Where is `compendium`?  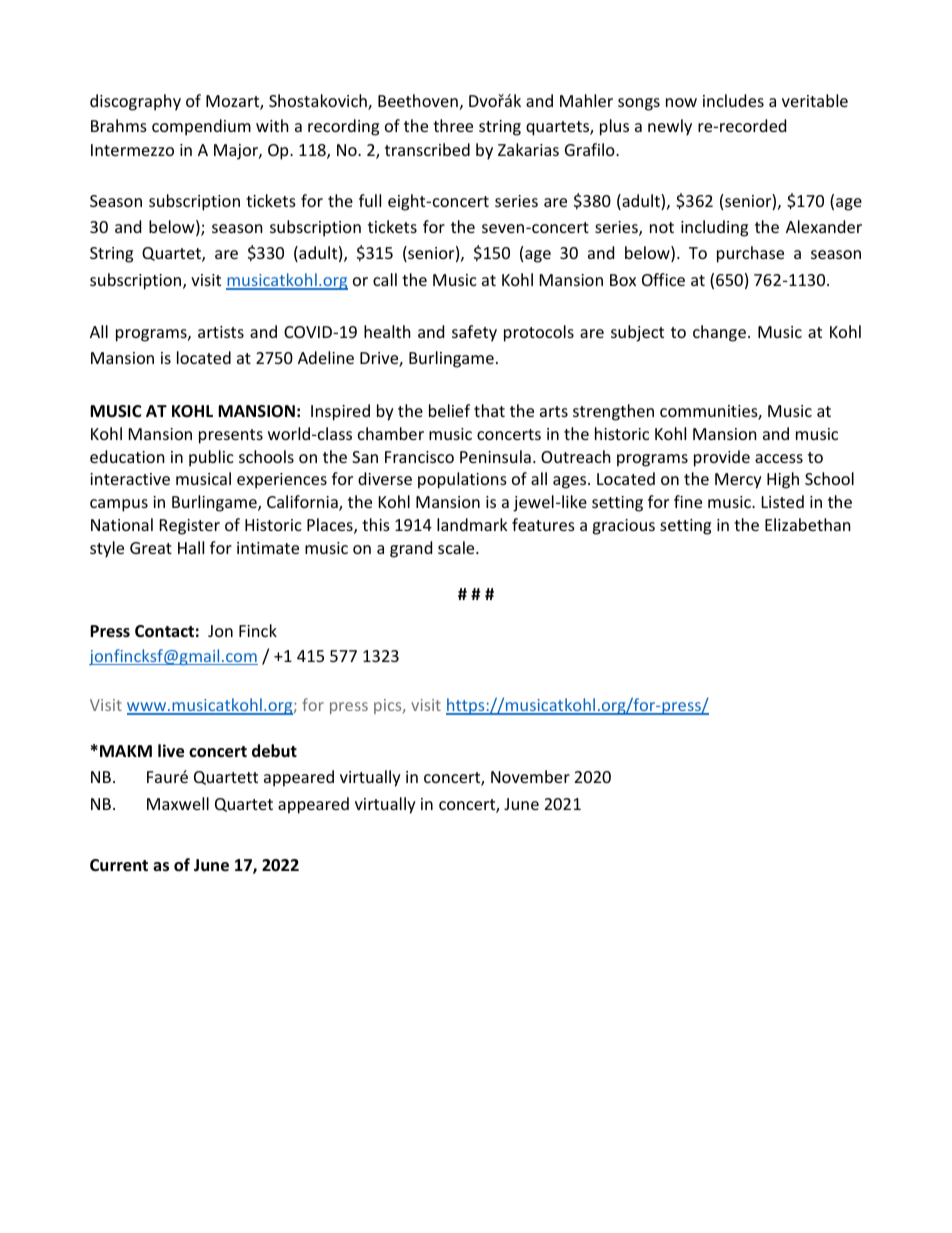 compendium is located at coordinates (201, 127).
